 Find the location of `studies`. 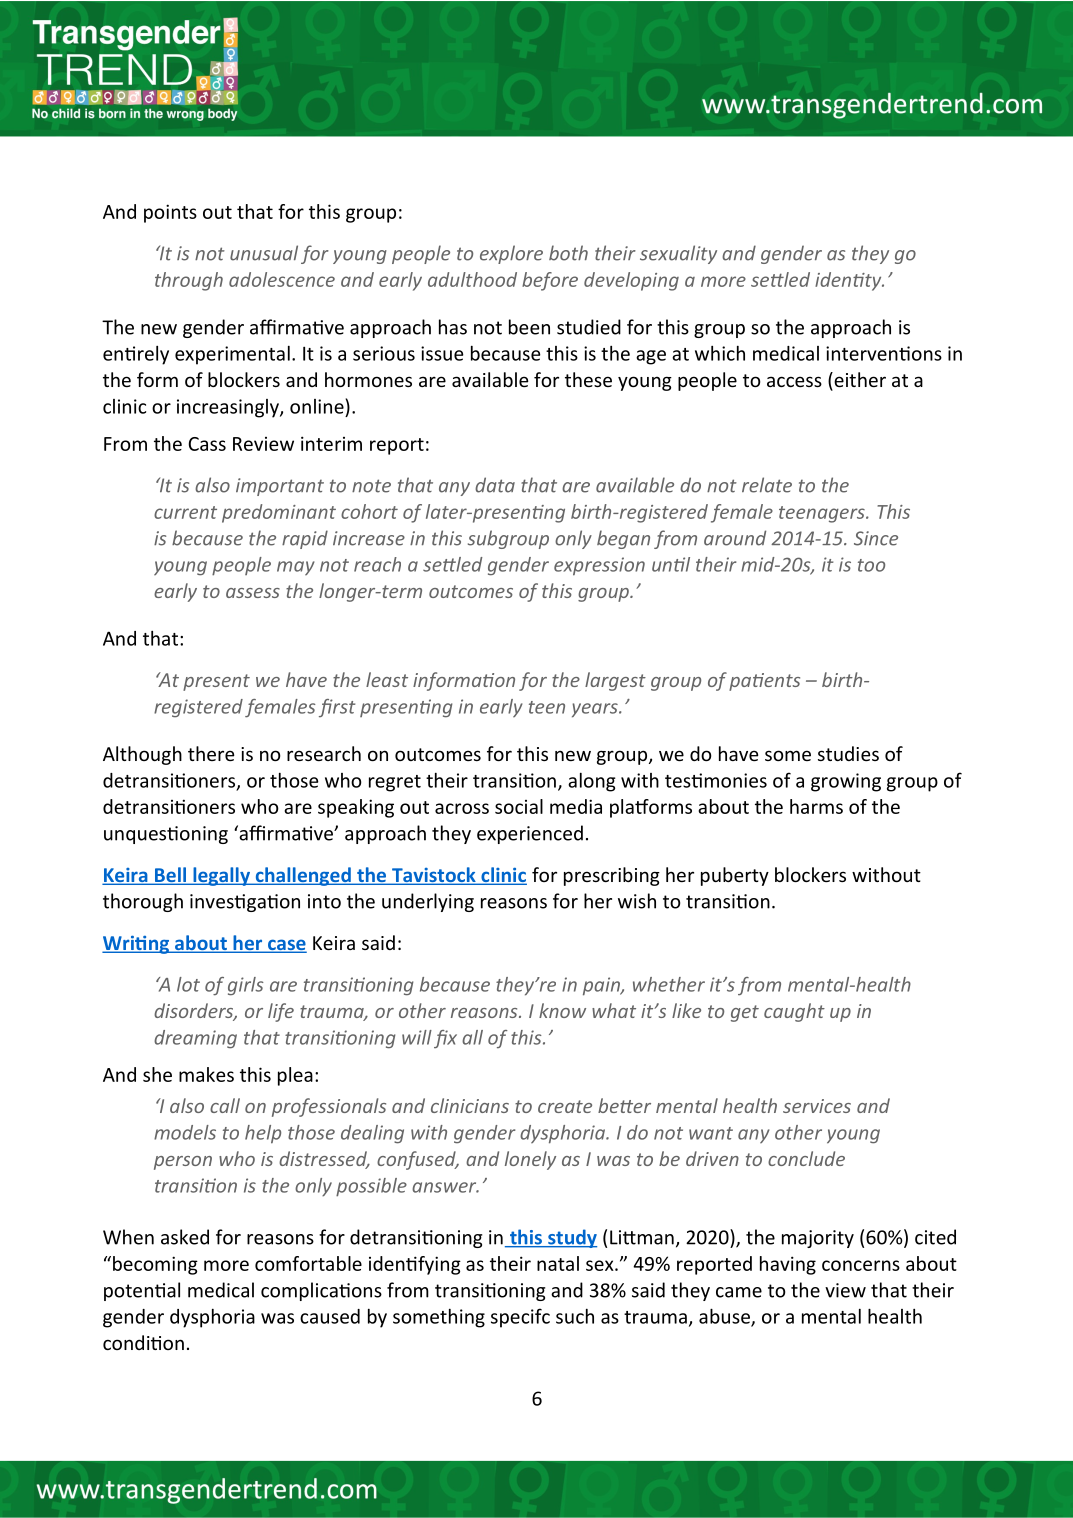

studies is located at coordinates (848, 753).
